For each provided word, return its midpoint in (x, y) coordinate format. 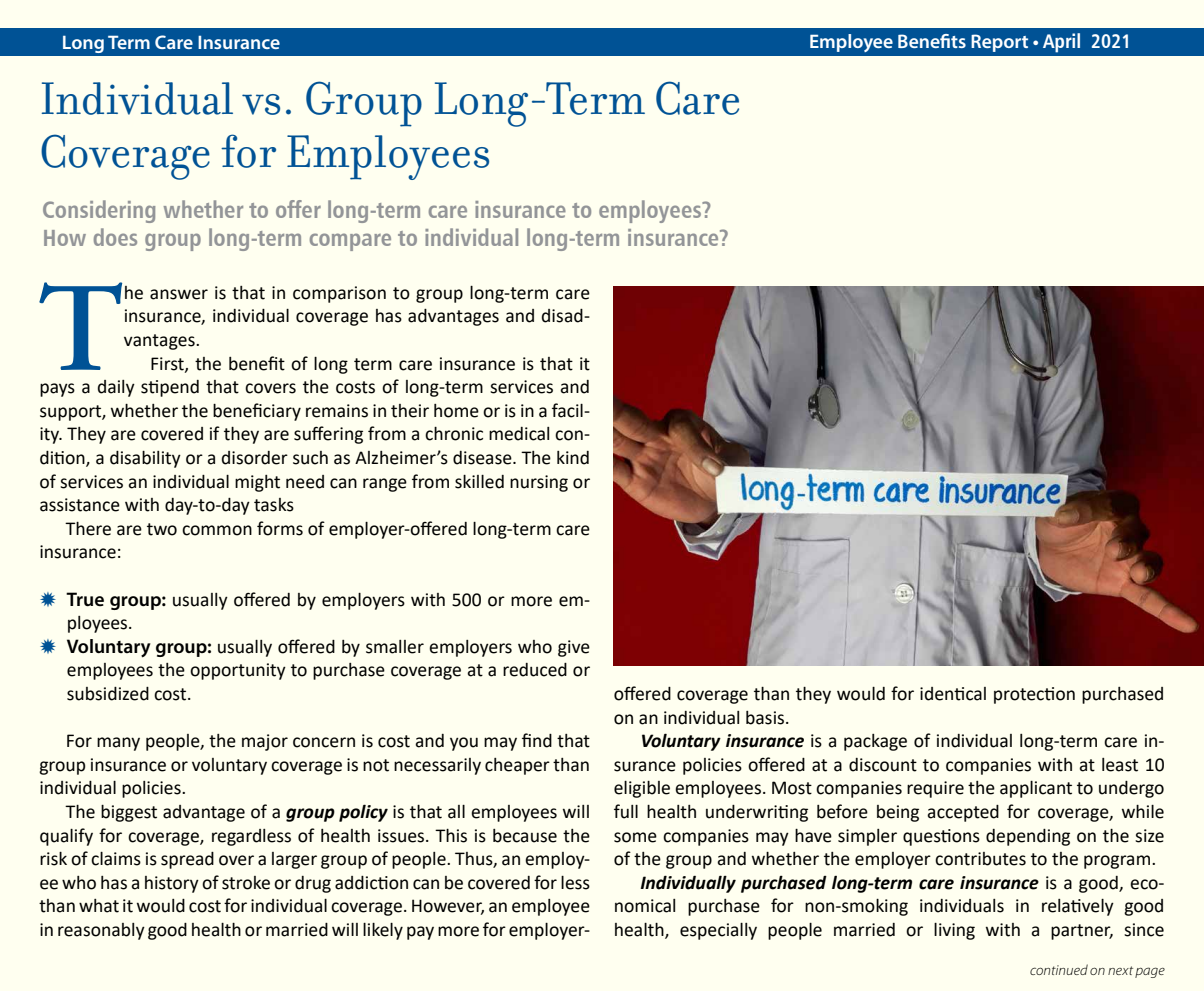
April (1061, 43)
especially (718, 931)
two (162, 529)
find (537, 740)
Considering (99, 211)
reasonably (101, 931)
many (118, 744)
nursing (539, 483)
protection (1034, 695)
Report (999, 43)
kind (573, 458)
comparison (339, 294)
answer (179, 294)
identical (953, 694)
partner (1082, 932)
